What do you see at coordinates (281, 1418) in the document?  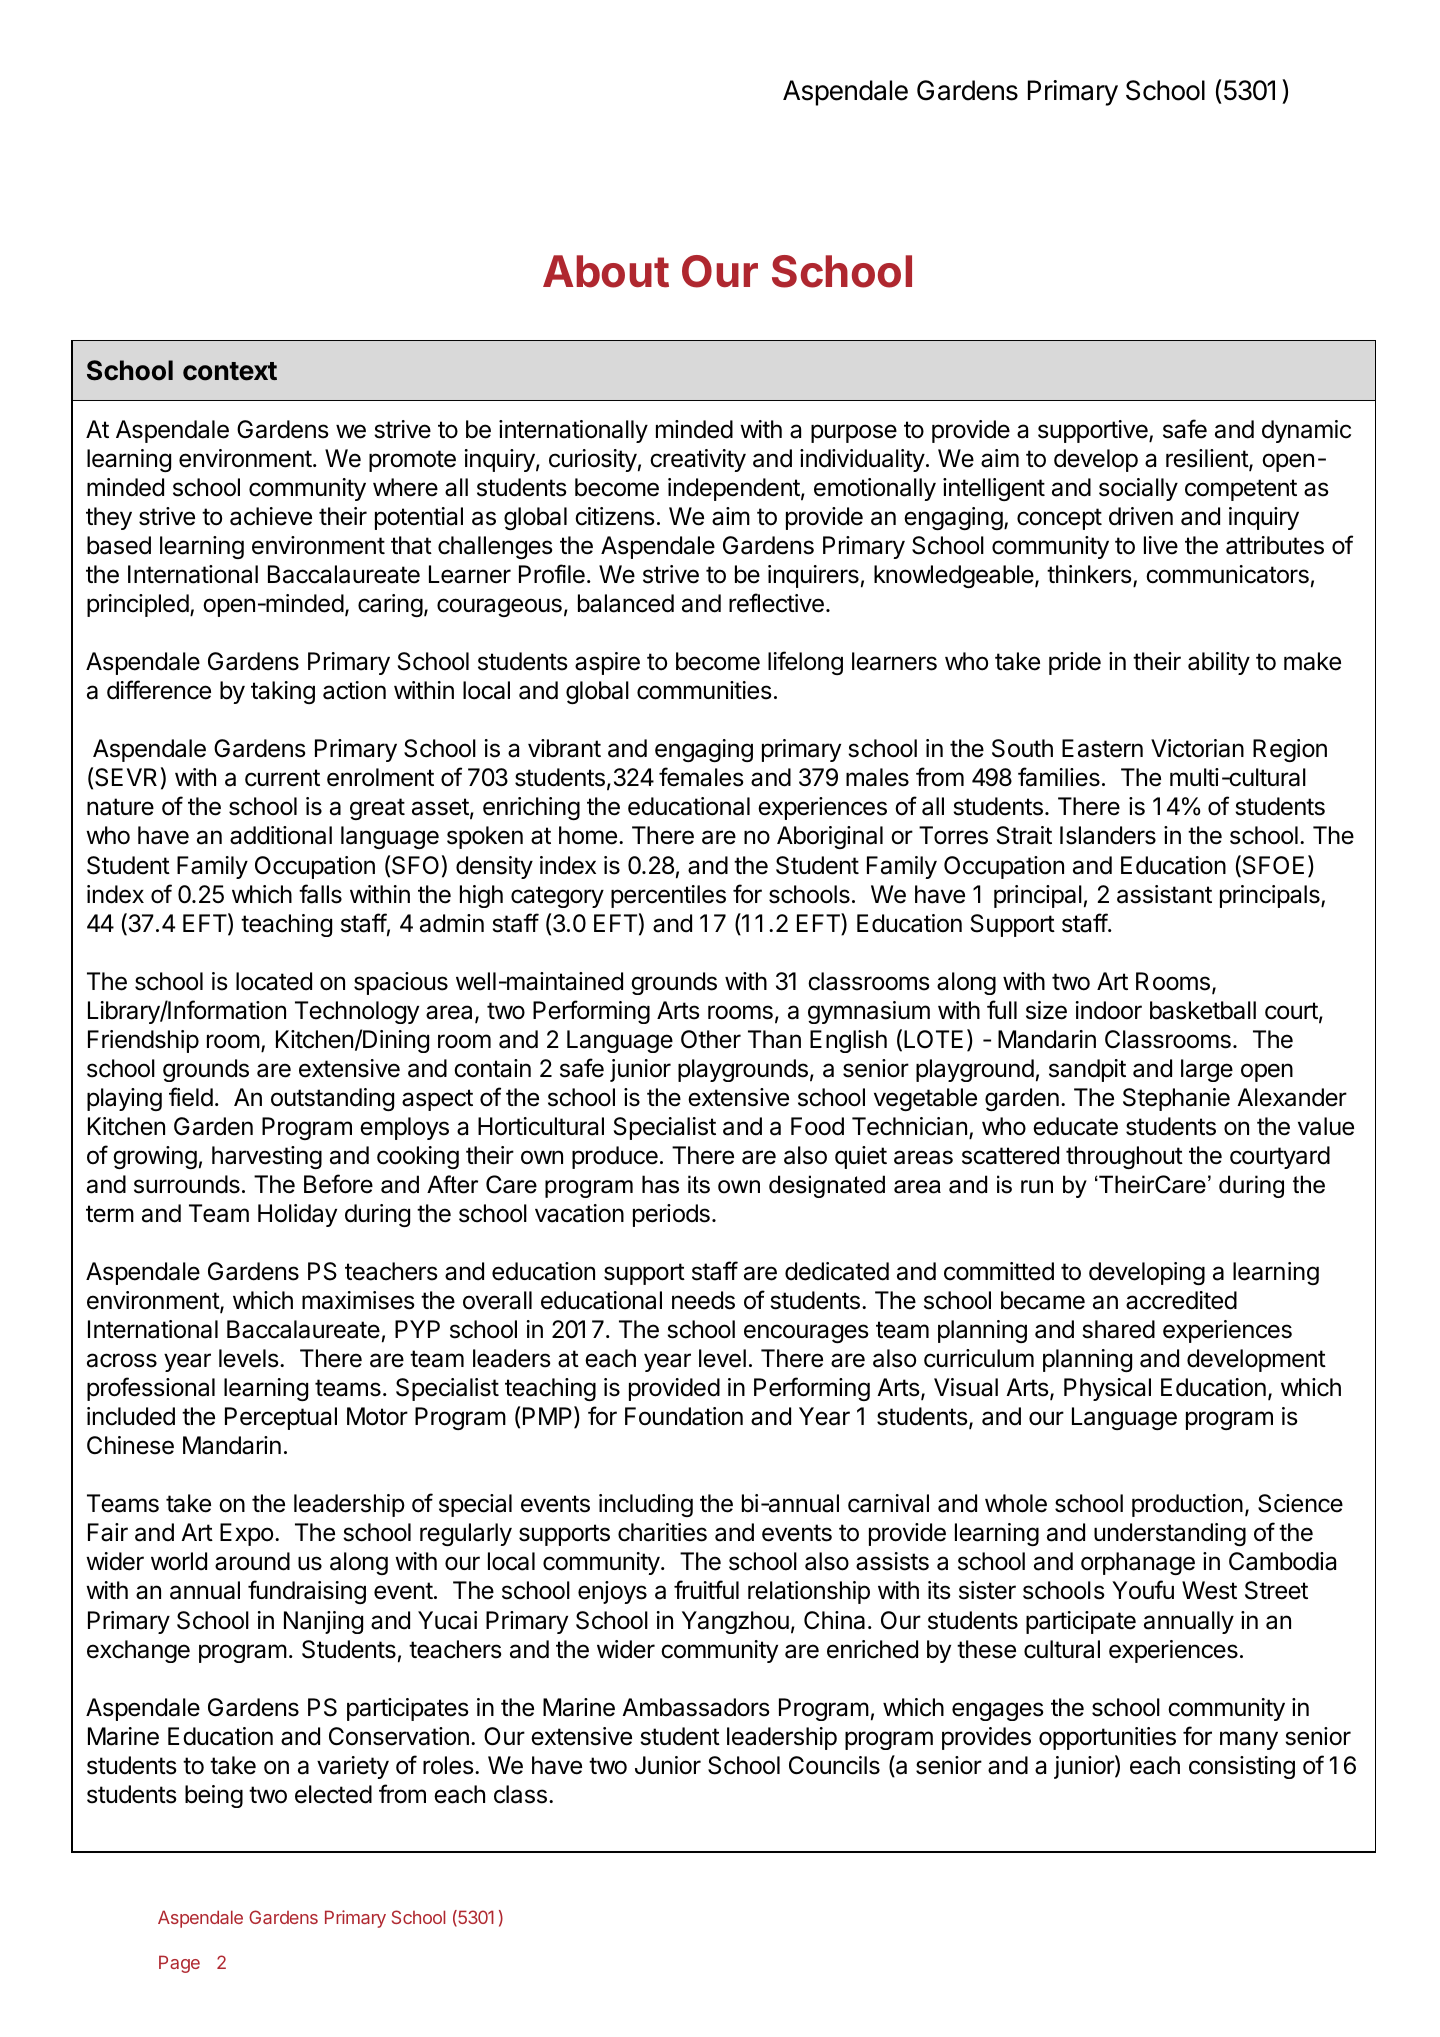 I see `Perceptual` at bounding box center [281, 1418].
